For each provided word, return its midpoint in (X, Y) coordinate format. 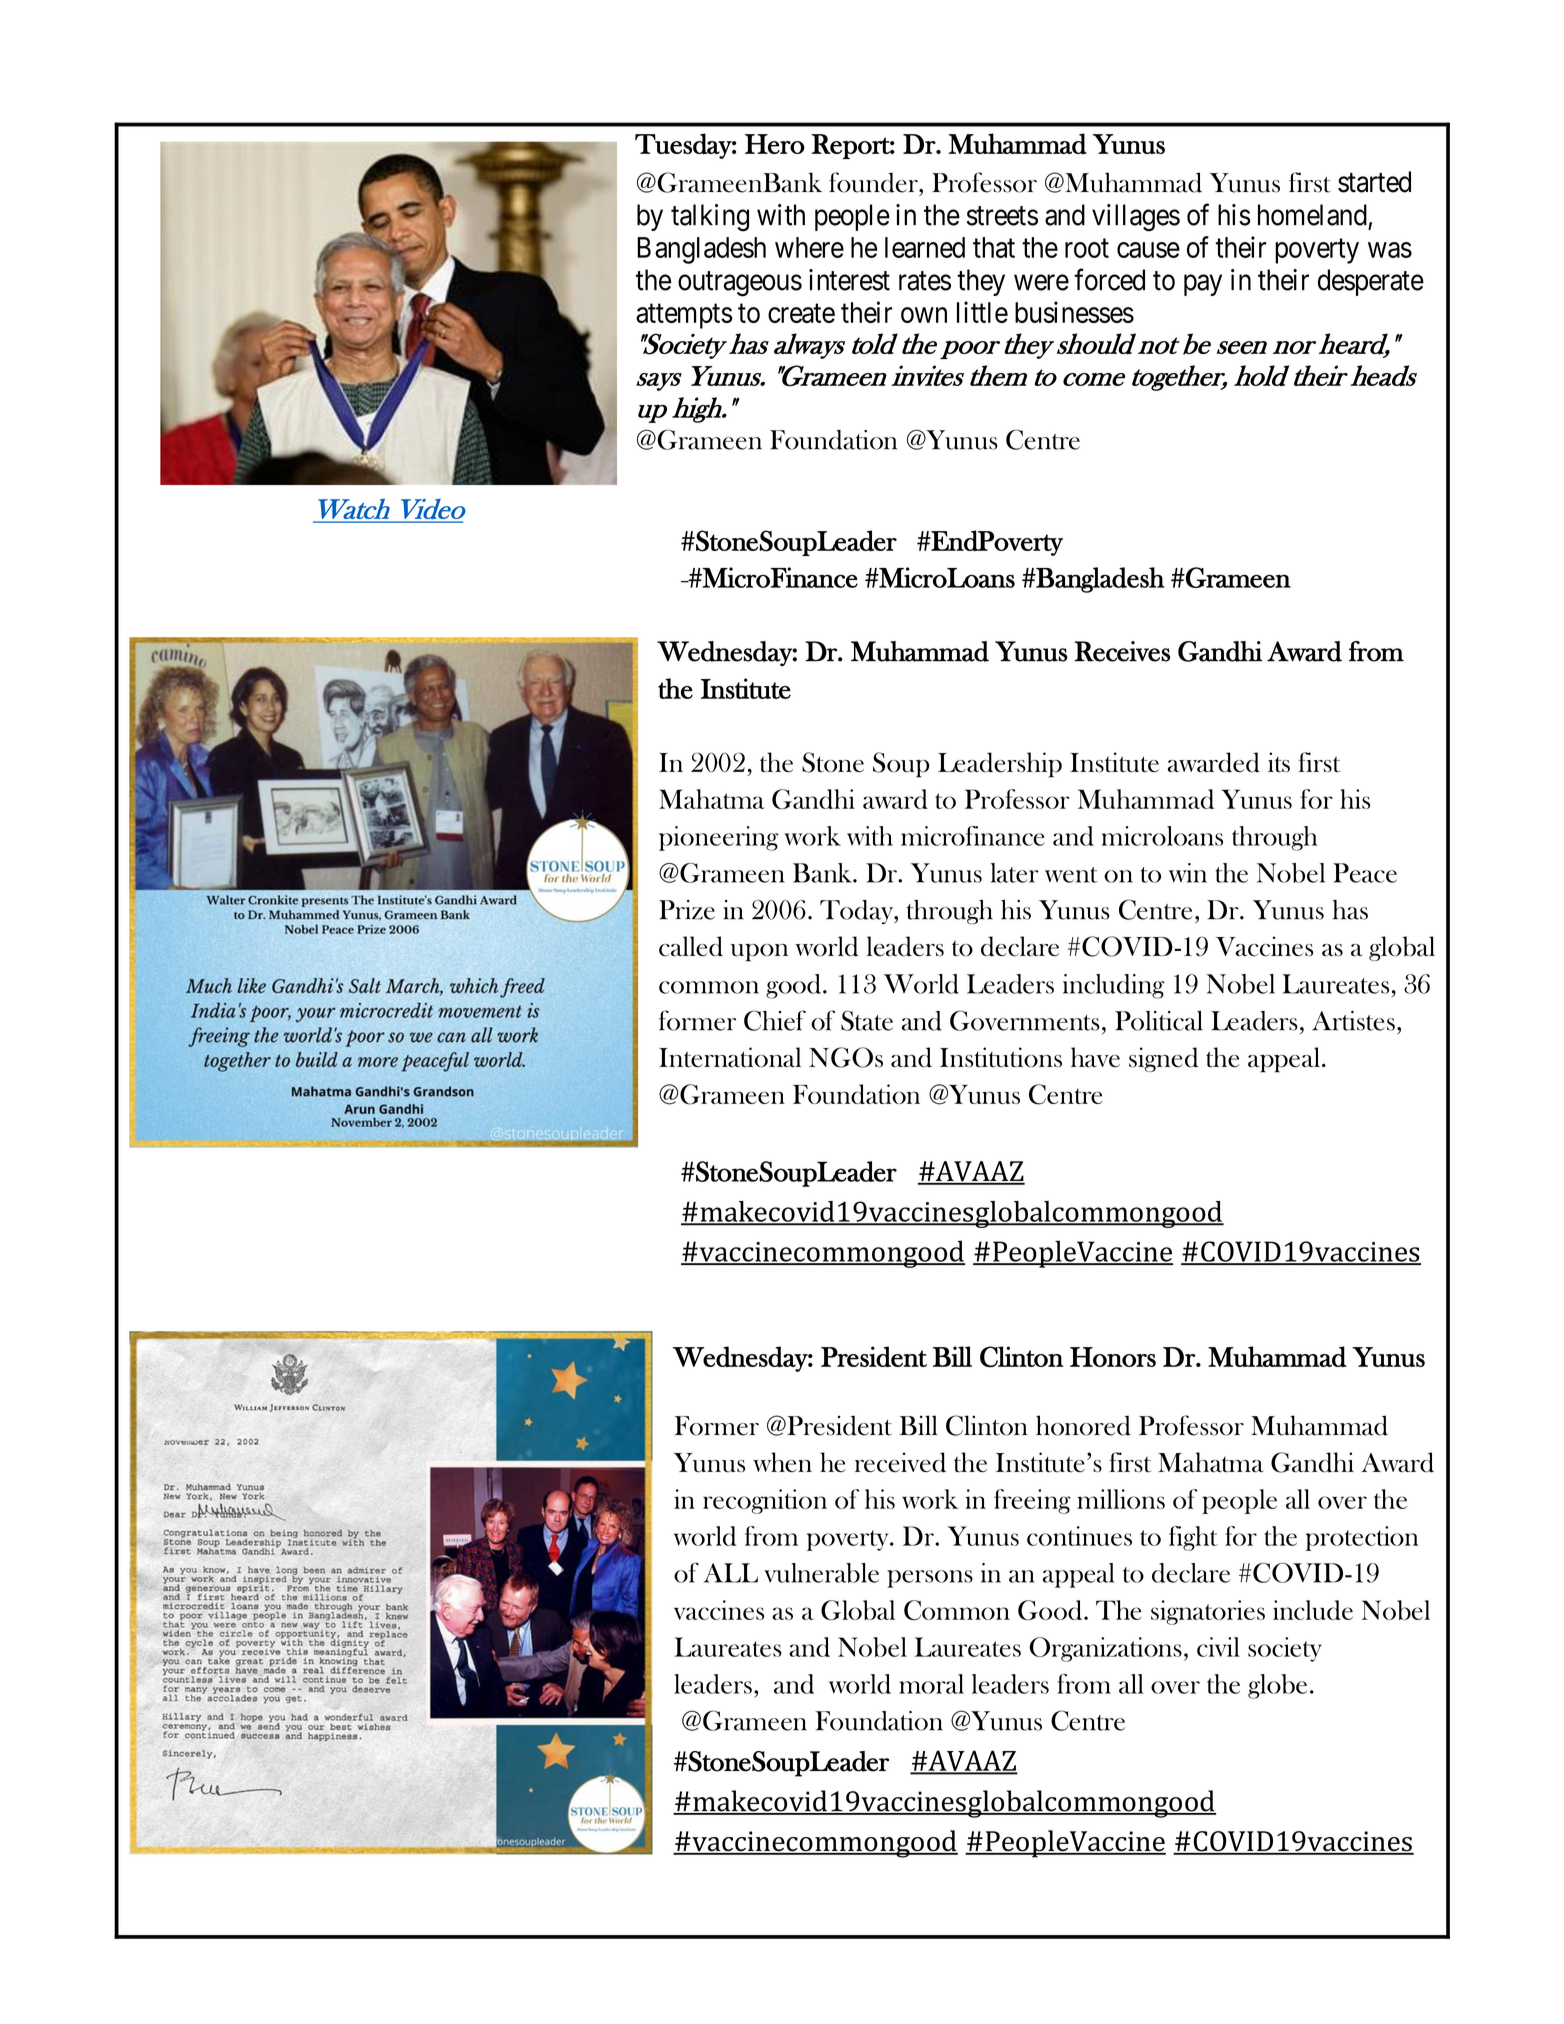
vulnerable (821, 1573)
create (801, 313)
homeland (1312, 215)
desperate (1371, 282)
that (994, 247)
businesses (1074, 312)
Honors (1113, 1357)
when (782, 1462)
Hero (775, 144)
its (1279, 762)
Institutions (1001, 1057)
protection (1362, 1538)
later (1015, 873)
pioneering (718, 838)
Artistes (1353, 1021)
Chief (775, 1020)
